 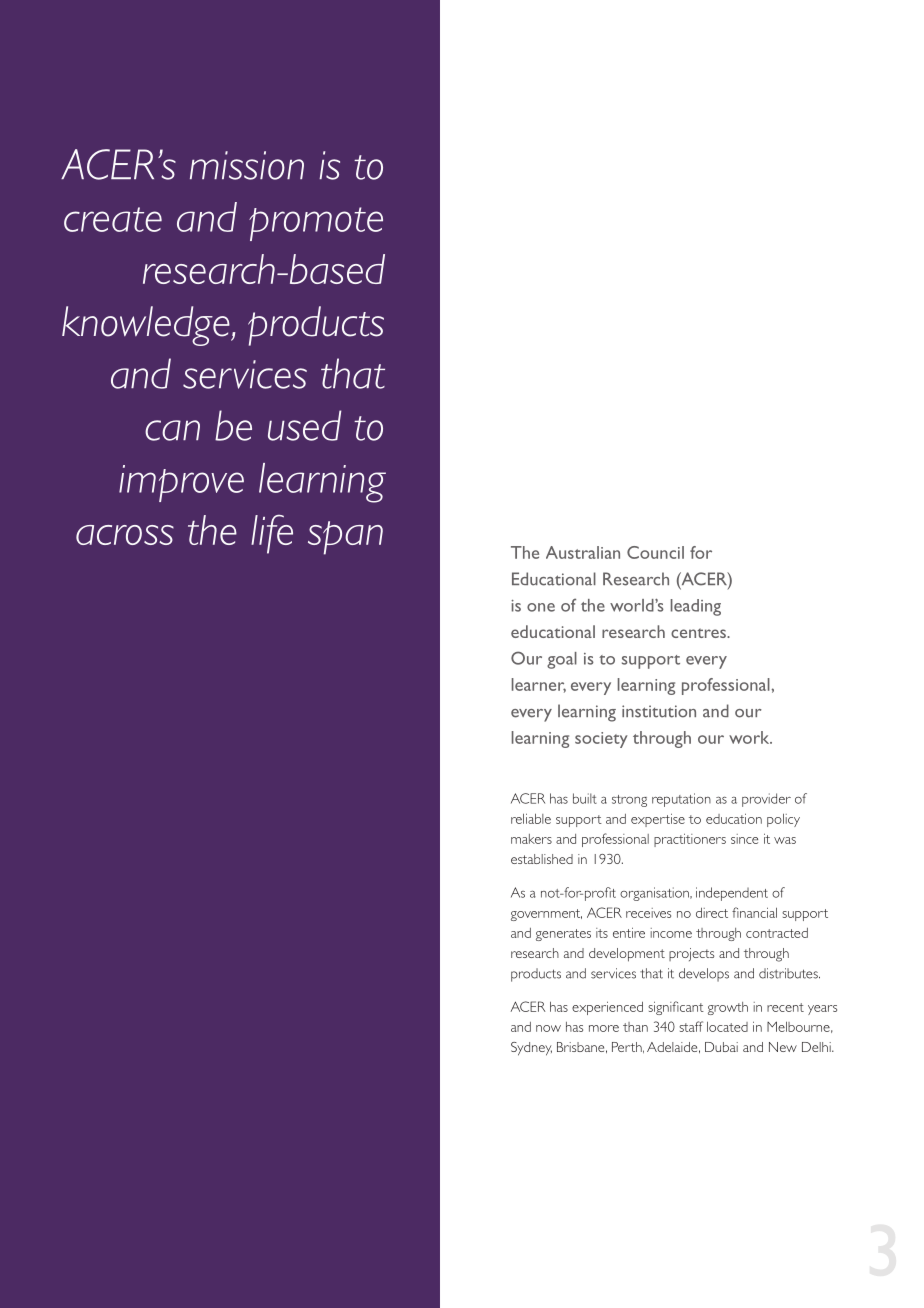 I want to click on Council, so click(x=655, y=552).
